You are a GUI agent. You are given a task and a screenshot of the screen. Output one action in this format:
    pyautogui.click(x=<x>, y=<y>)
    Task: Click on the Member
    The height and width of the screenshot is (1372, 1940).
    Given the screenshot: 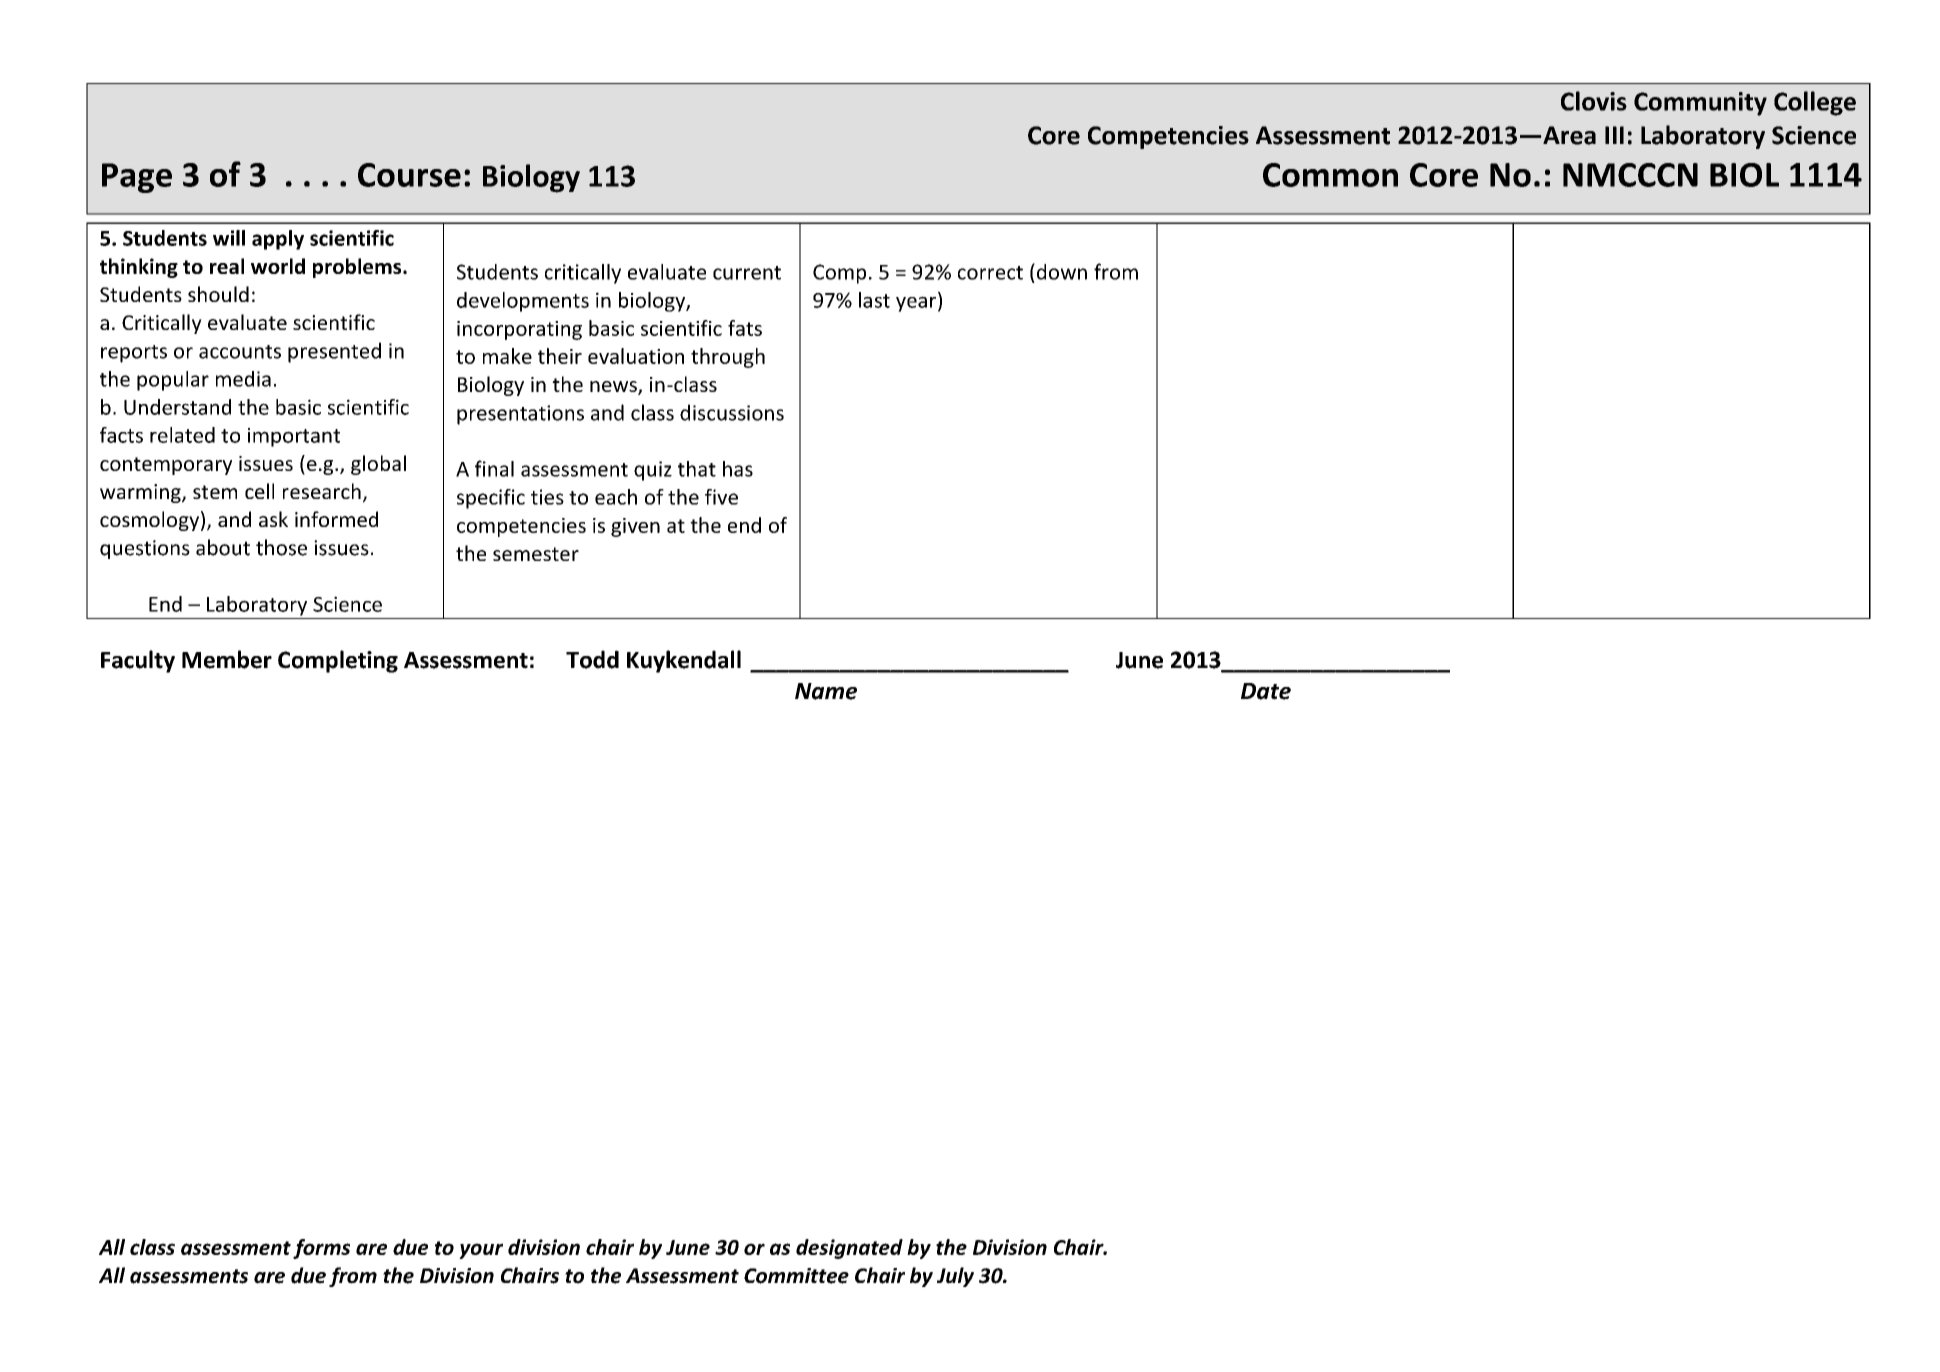 What is the action you would take?
    pyautogui.click(x=227, y=659)
